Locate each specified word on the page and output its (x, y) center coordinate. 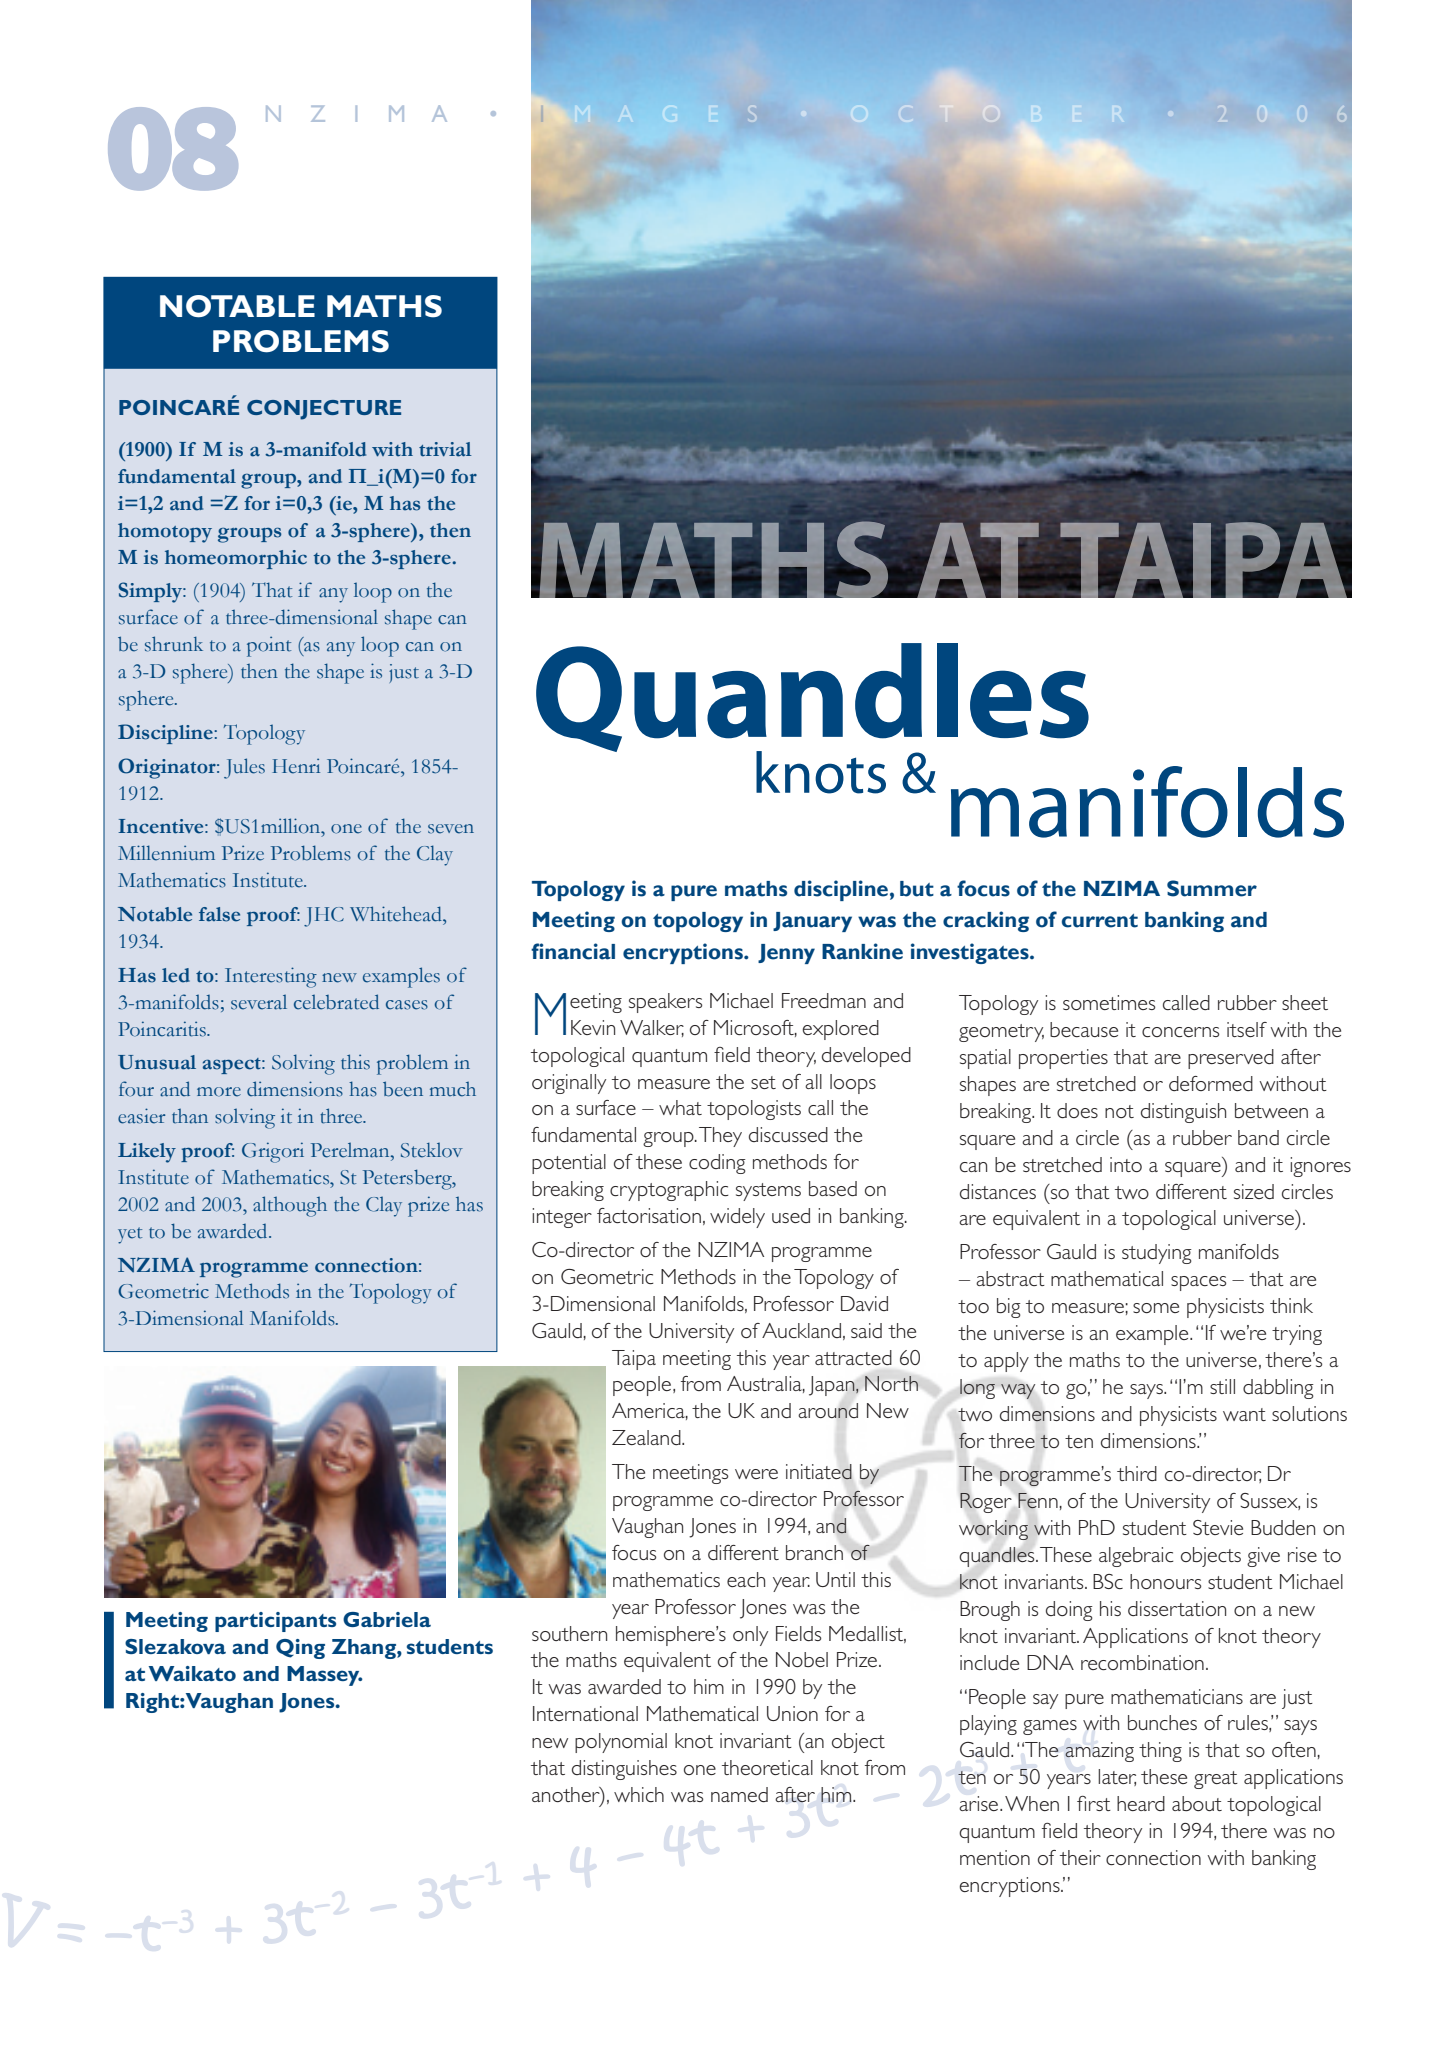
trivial (445, 449)
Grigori (273, 1152)
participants (275, 1622)
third (1137, 1473)
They (720, 1137)
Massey (324, 1676)
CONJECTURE (324, 410)
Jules (244, 768)
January (812, 922)
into (1126, 1164)
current (1100, 921)
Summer (1212, 888)
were (756, 1474)
